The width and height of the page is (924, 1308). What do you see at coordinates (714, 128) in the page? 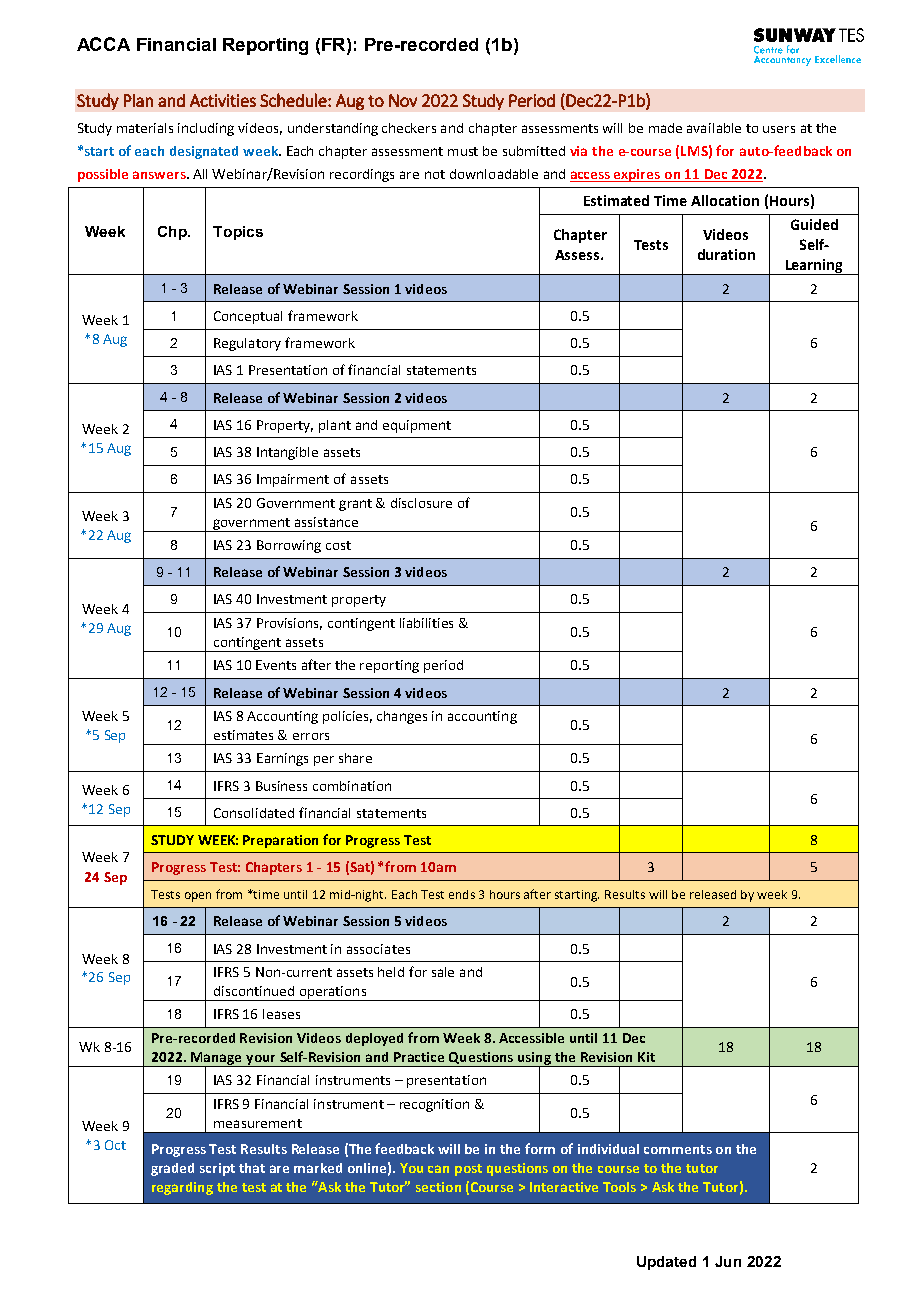
I see `available` at bounding box center [714, 128].
